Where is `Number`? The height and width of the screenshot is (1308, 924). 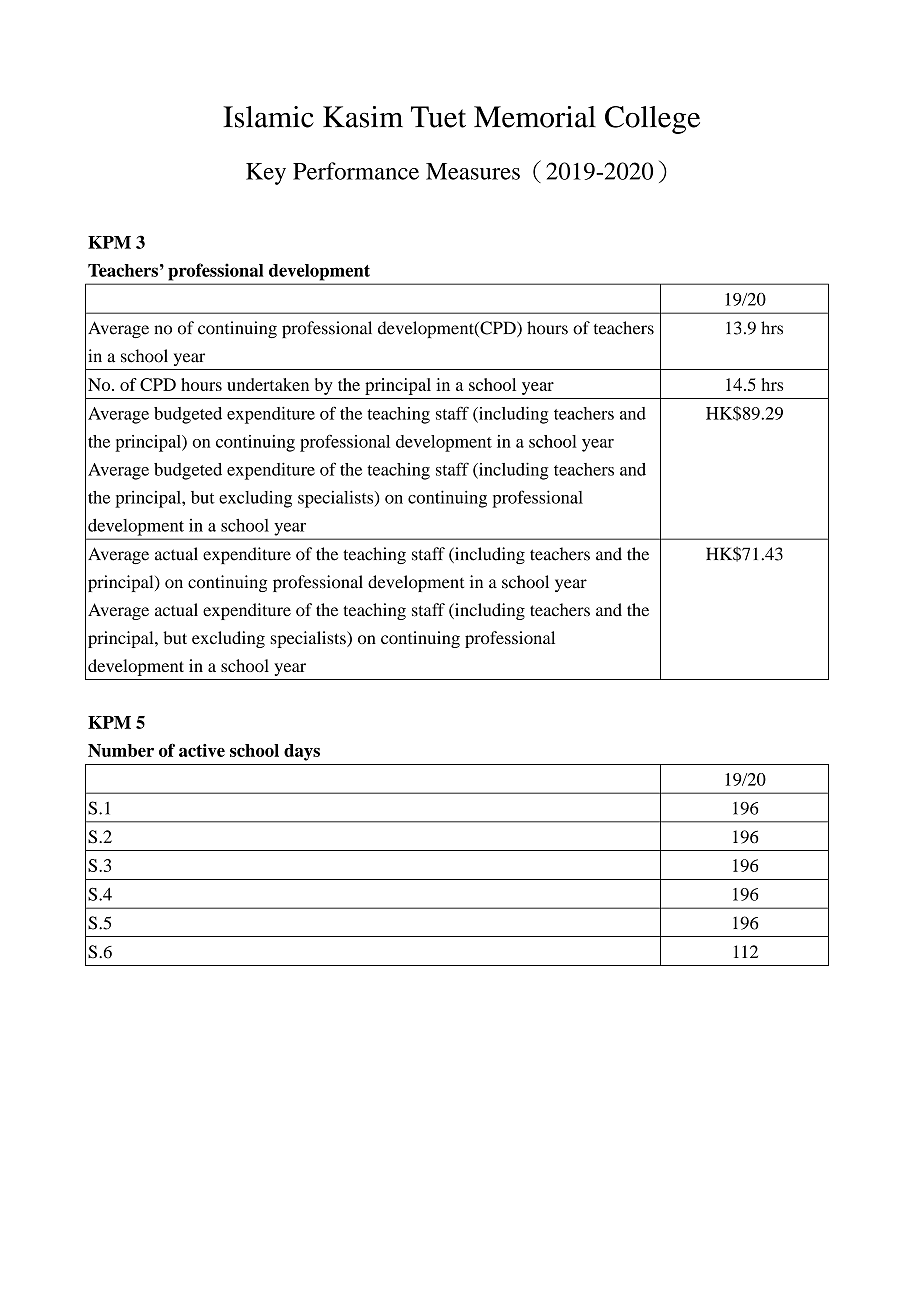 Number is located at coordinates (121, 750).
